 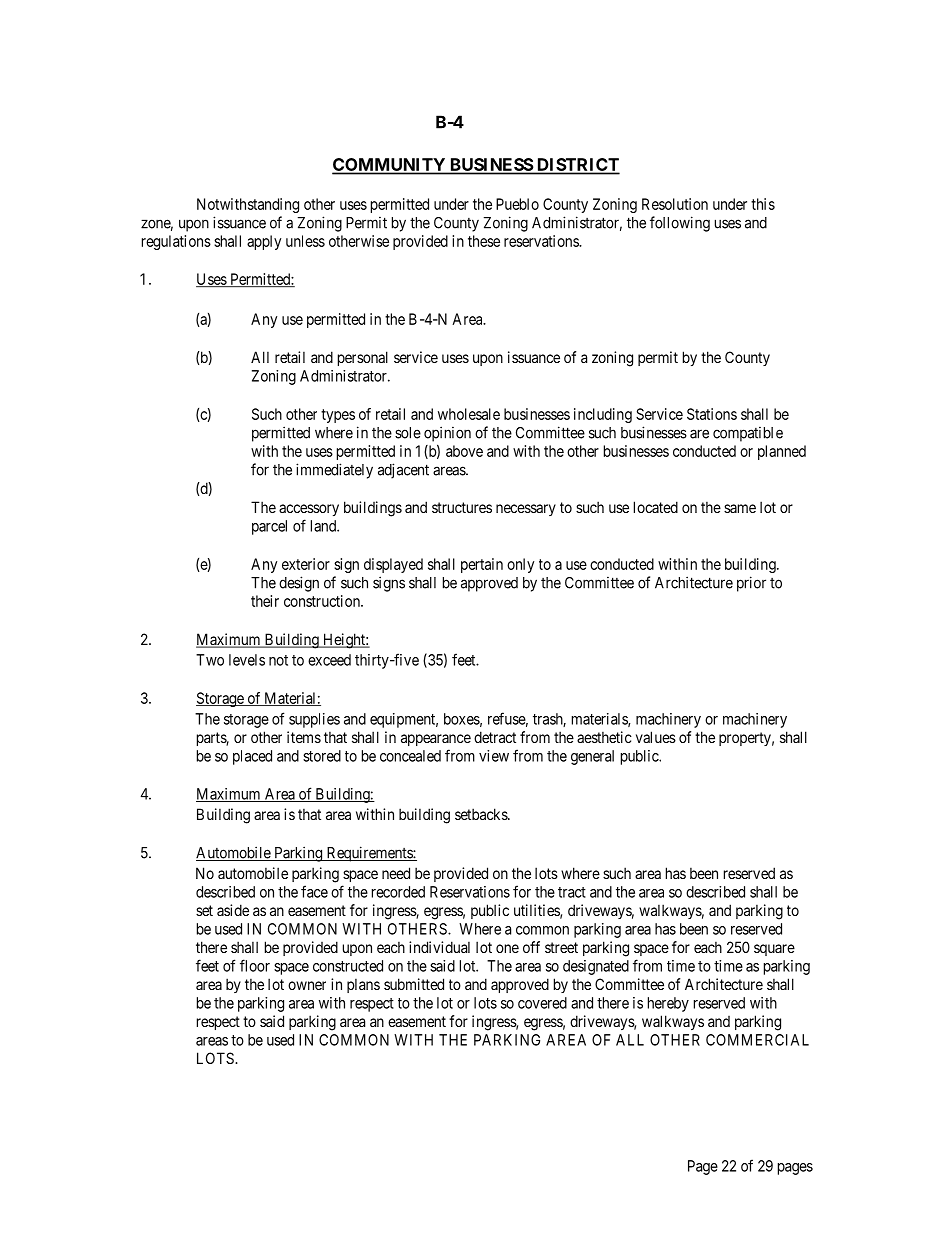 I want to click on covered, so click(x=542, y=1003).
